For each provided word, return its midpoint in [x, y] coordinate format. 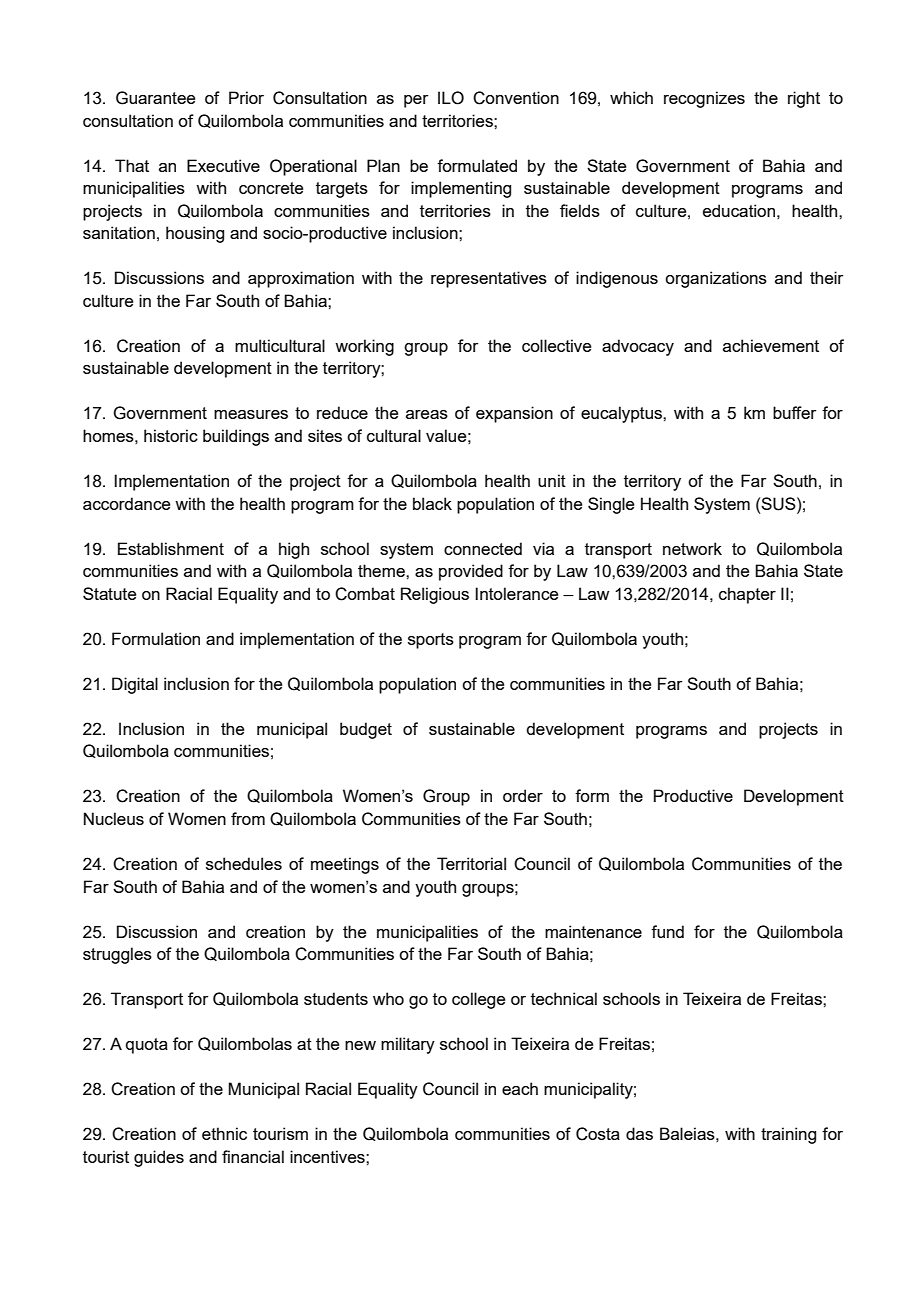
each [520, 1088]
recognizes [704, 99]
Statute [109, 593]
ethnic [224, 1133]
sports [431, 641]
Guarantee [155, 98]
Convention [516, 98]
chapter [747, 595]
